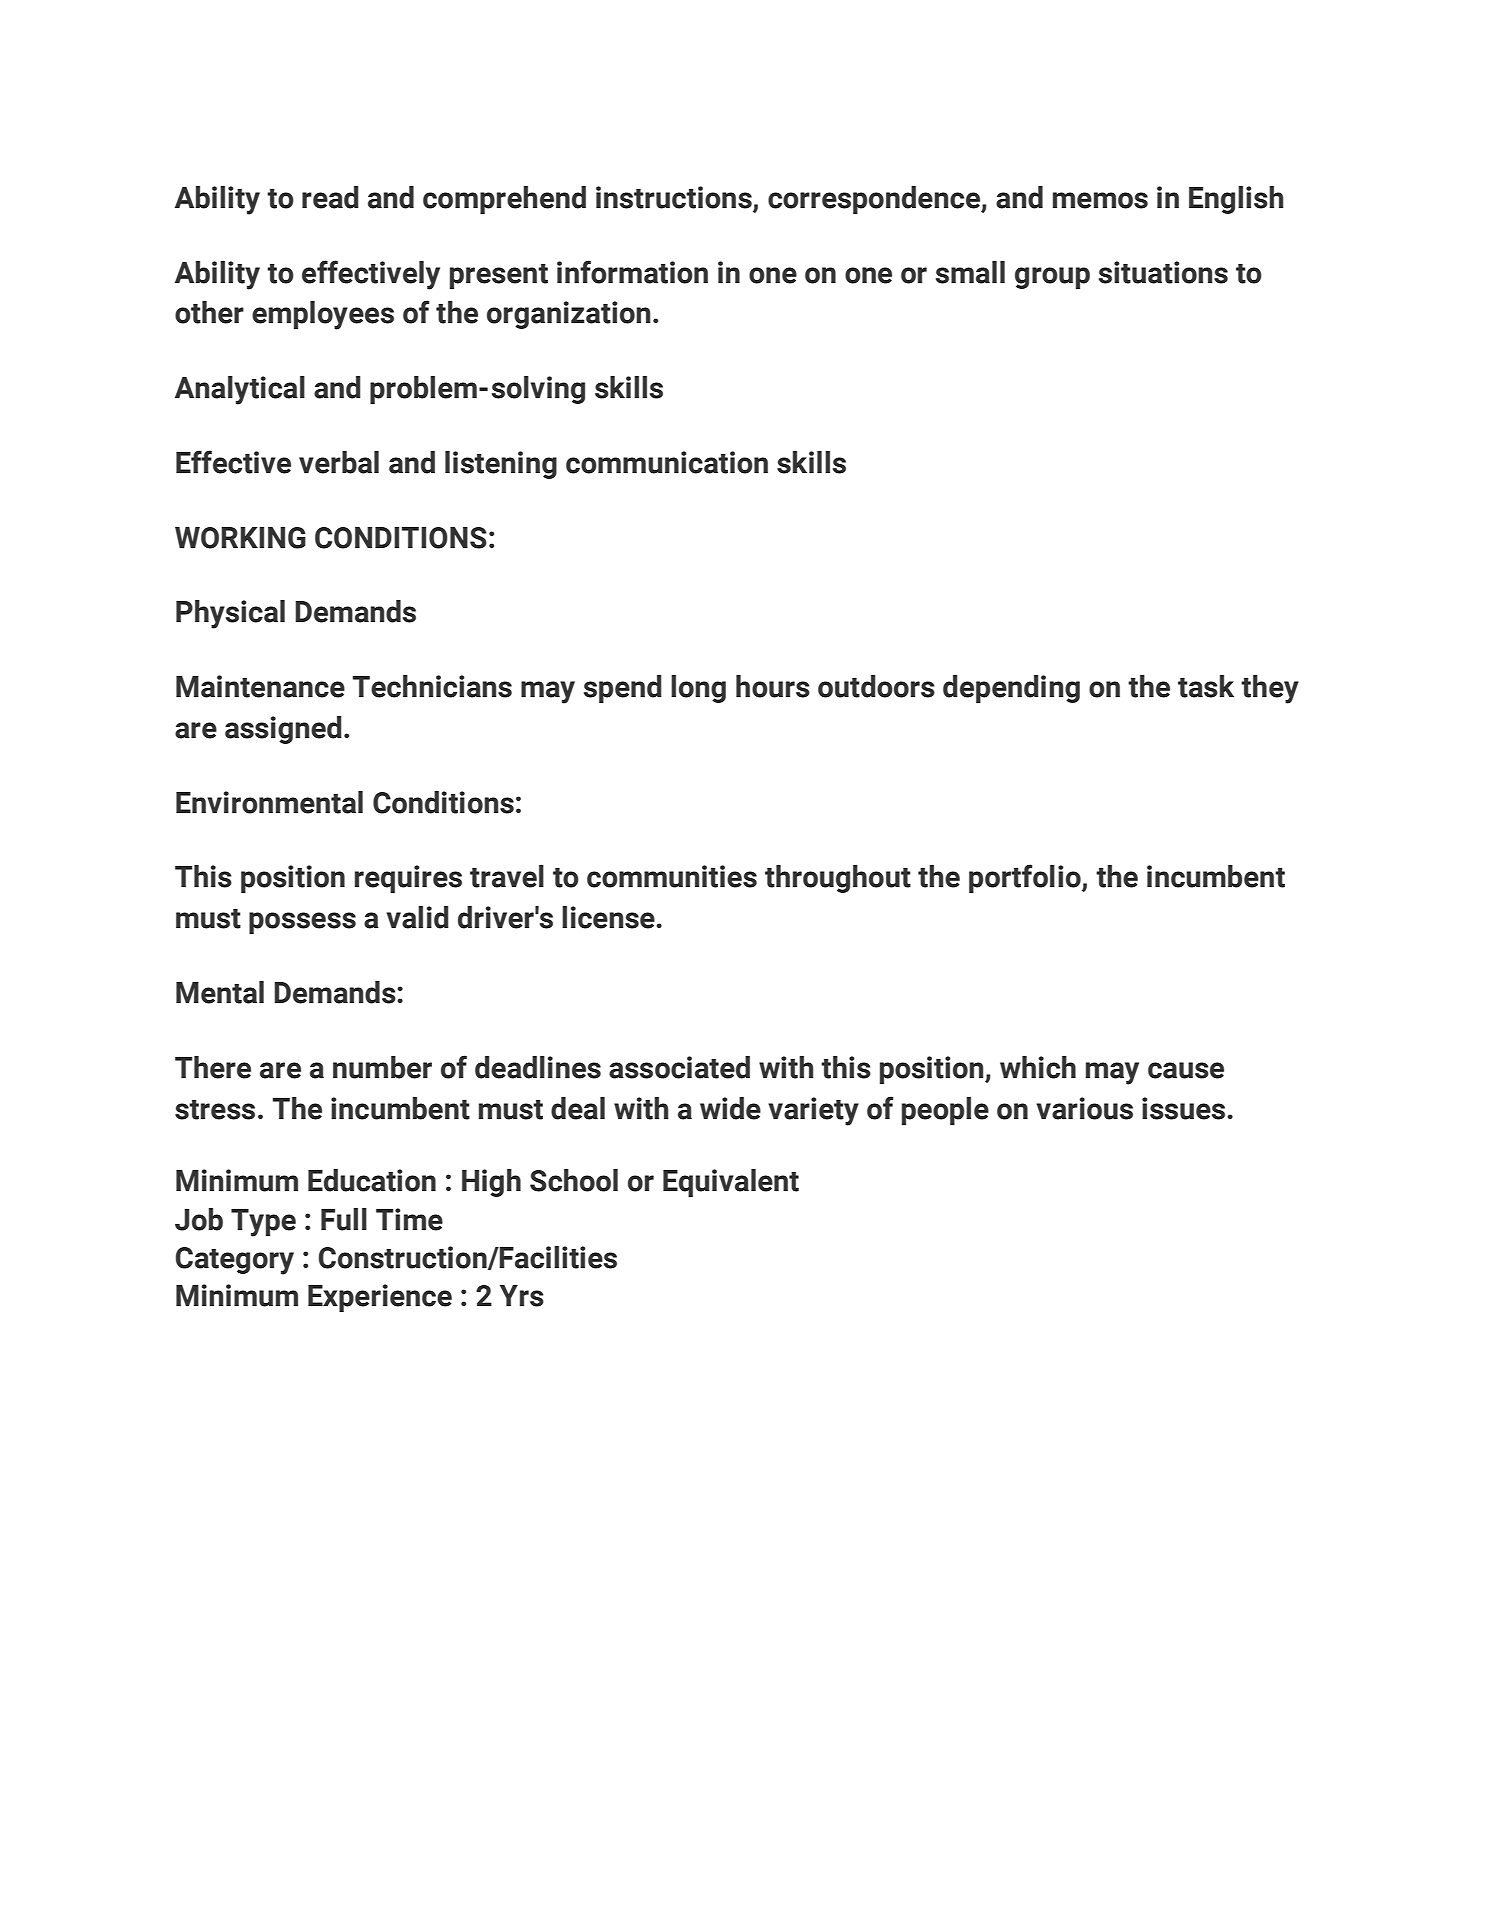 Image resolution: width=1486 pixels, height=1923 pixels. What do you see at coordinates (1270, 689) in the document?
I see `they` at bounding box center [1270, 689].
